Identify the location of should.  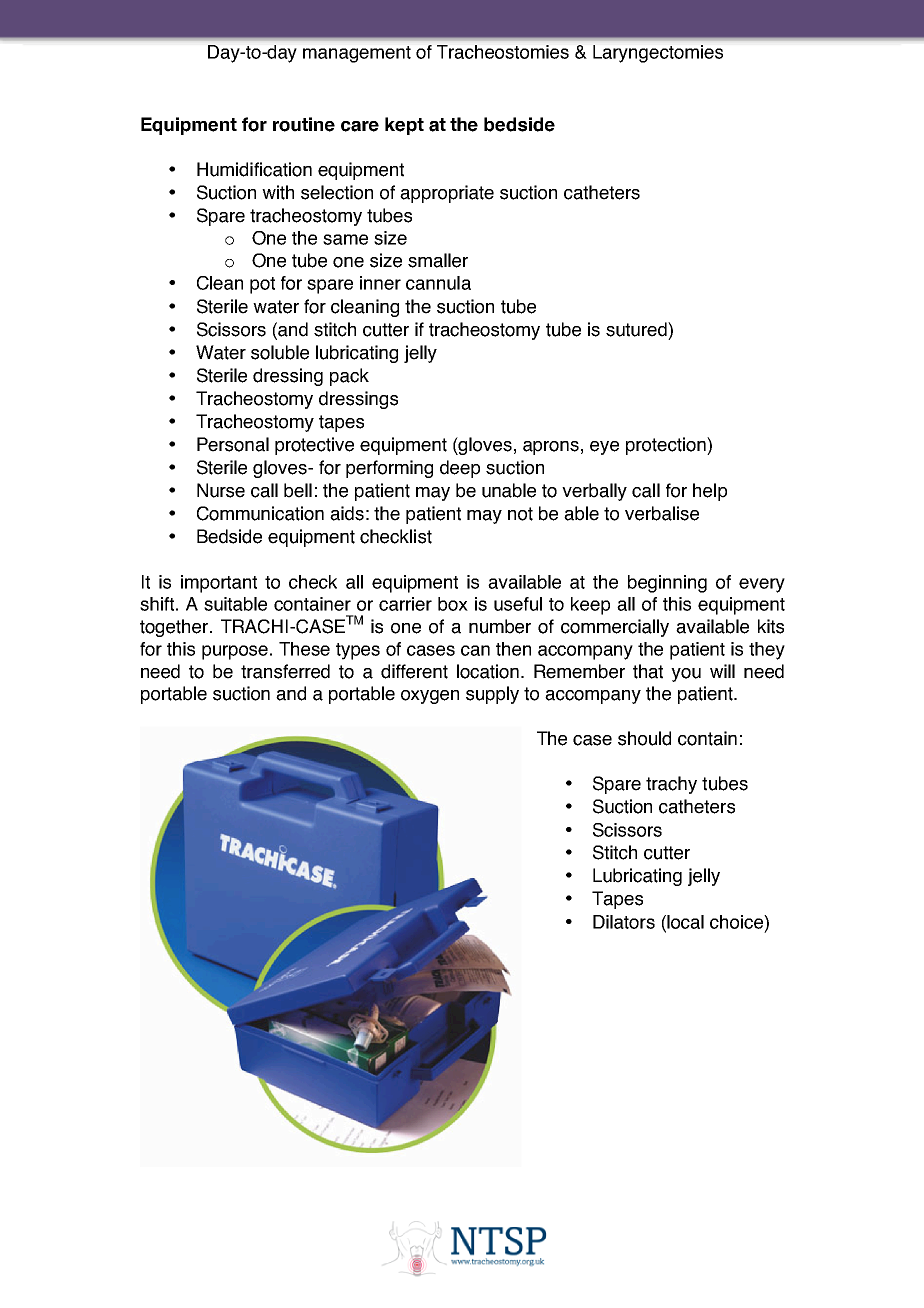
(644, 738).
